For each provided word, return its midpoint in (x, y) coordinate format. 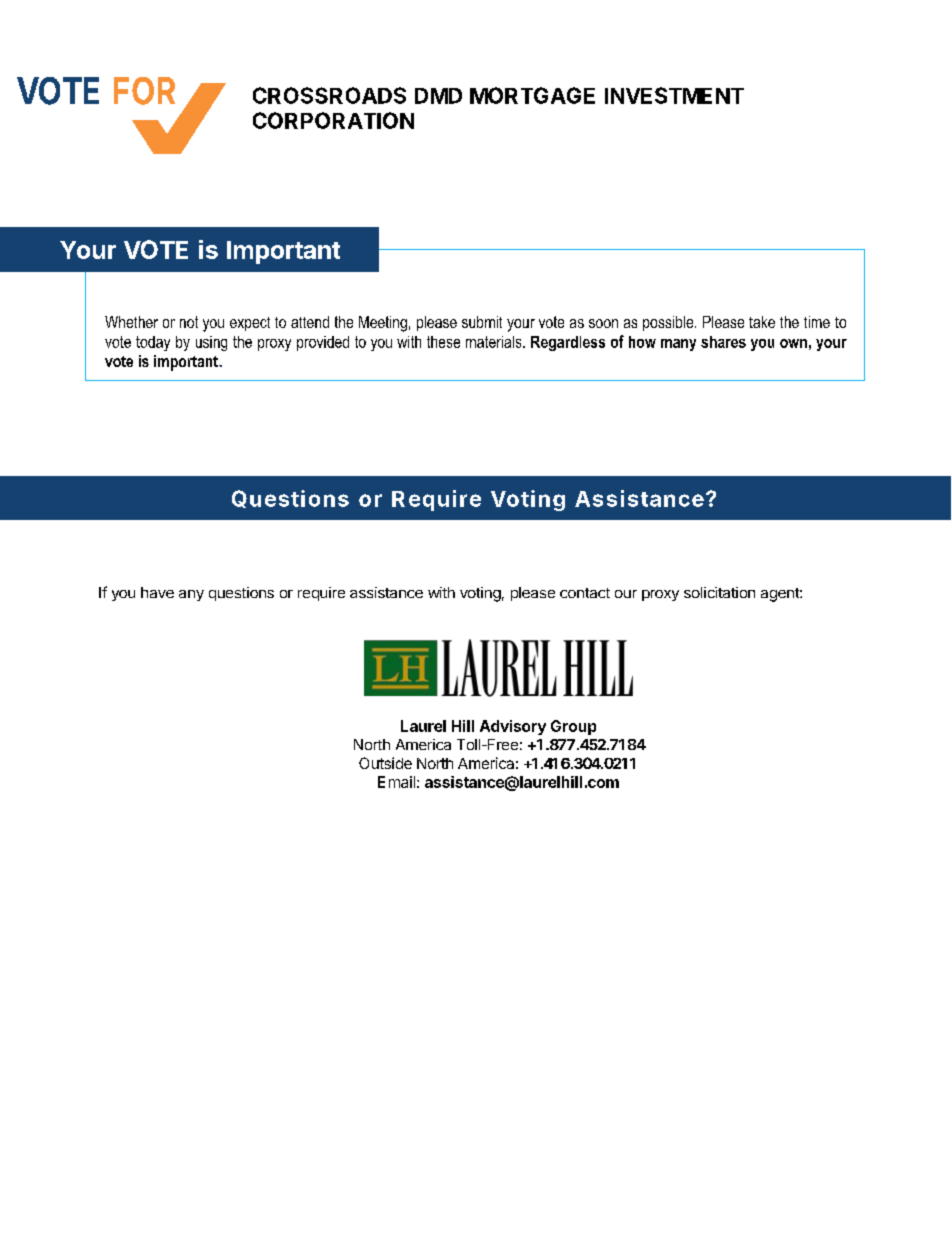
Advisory (513, 727)
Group (573, 727)
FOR (144, 91)
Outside (385, 763)
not (189, 322)
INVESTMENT (674, 95)
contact (585, 593)
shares (723, 342)
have (157, 592)
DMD (438, 96)
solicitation (719, 592)
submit (482, 322)
